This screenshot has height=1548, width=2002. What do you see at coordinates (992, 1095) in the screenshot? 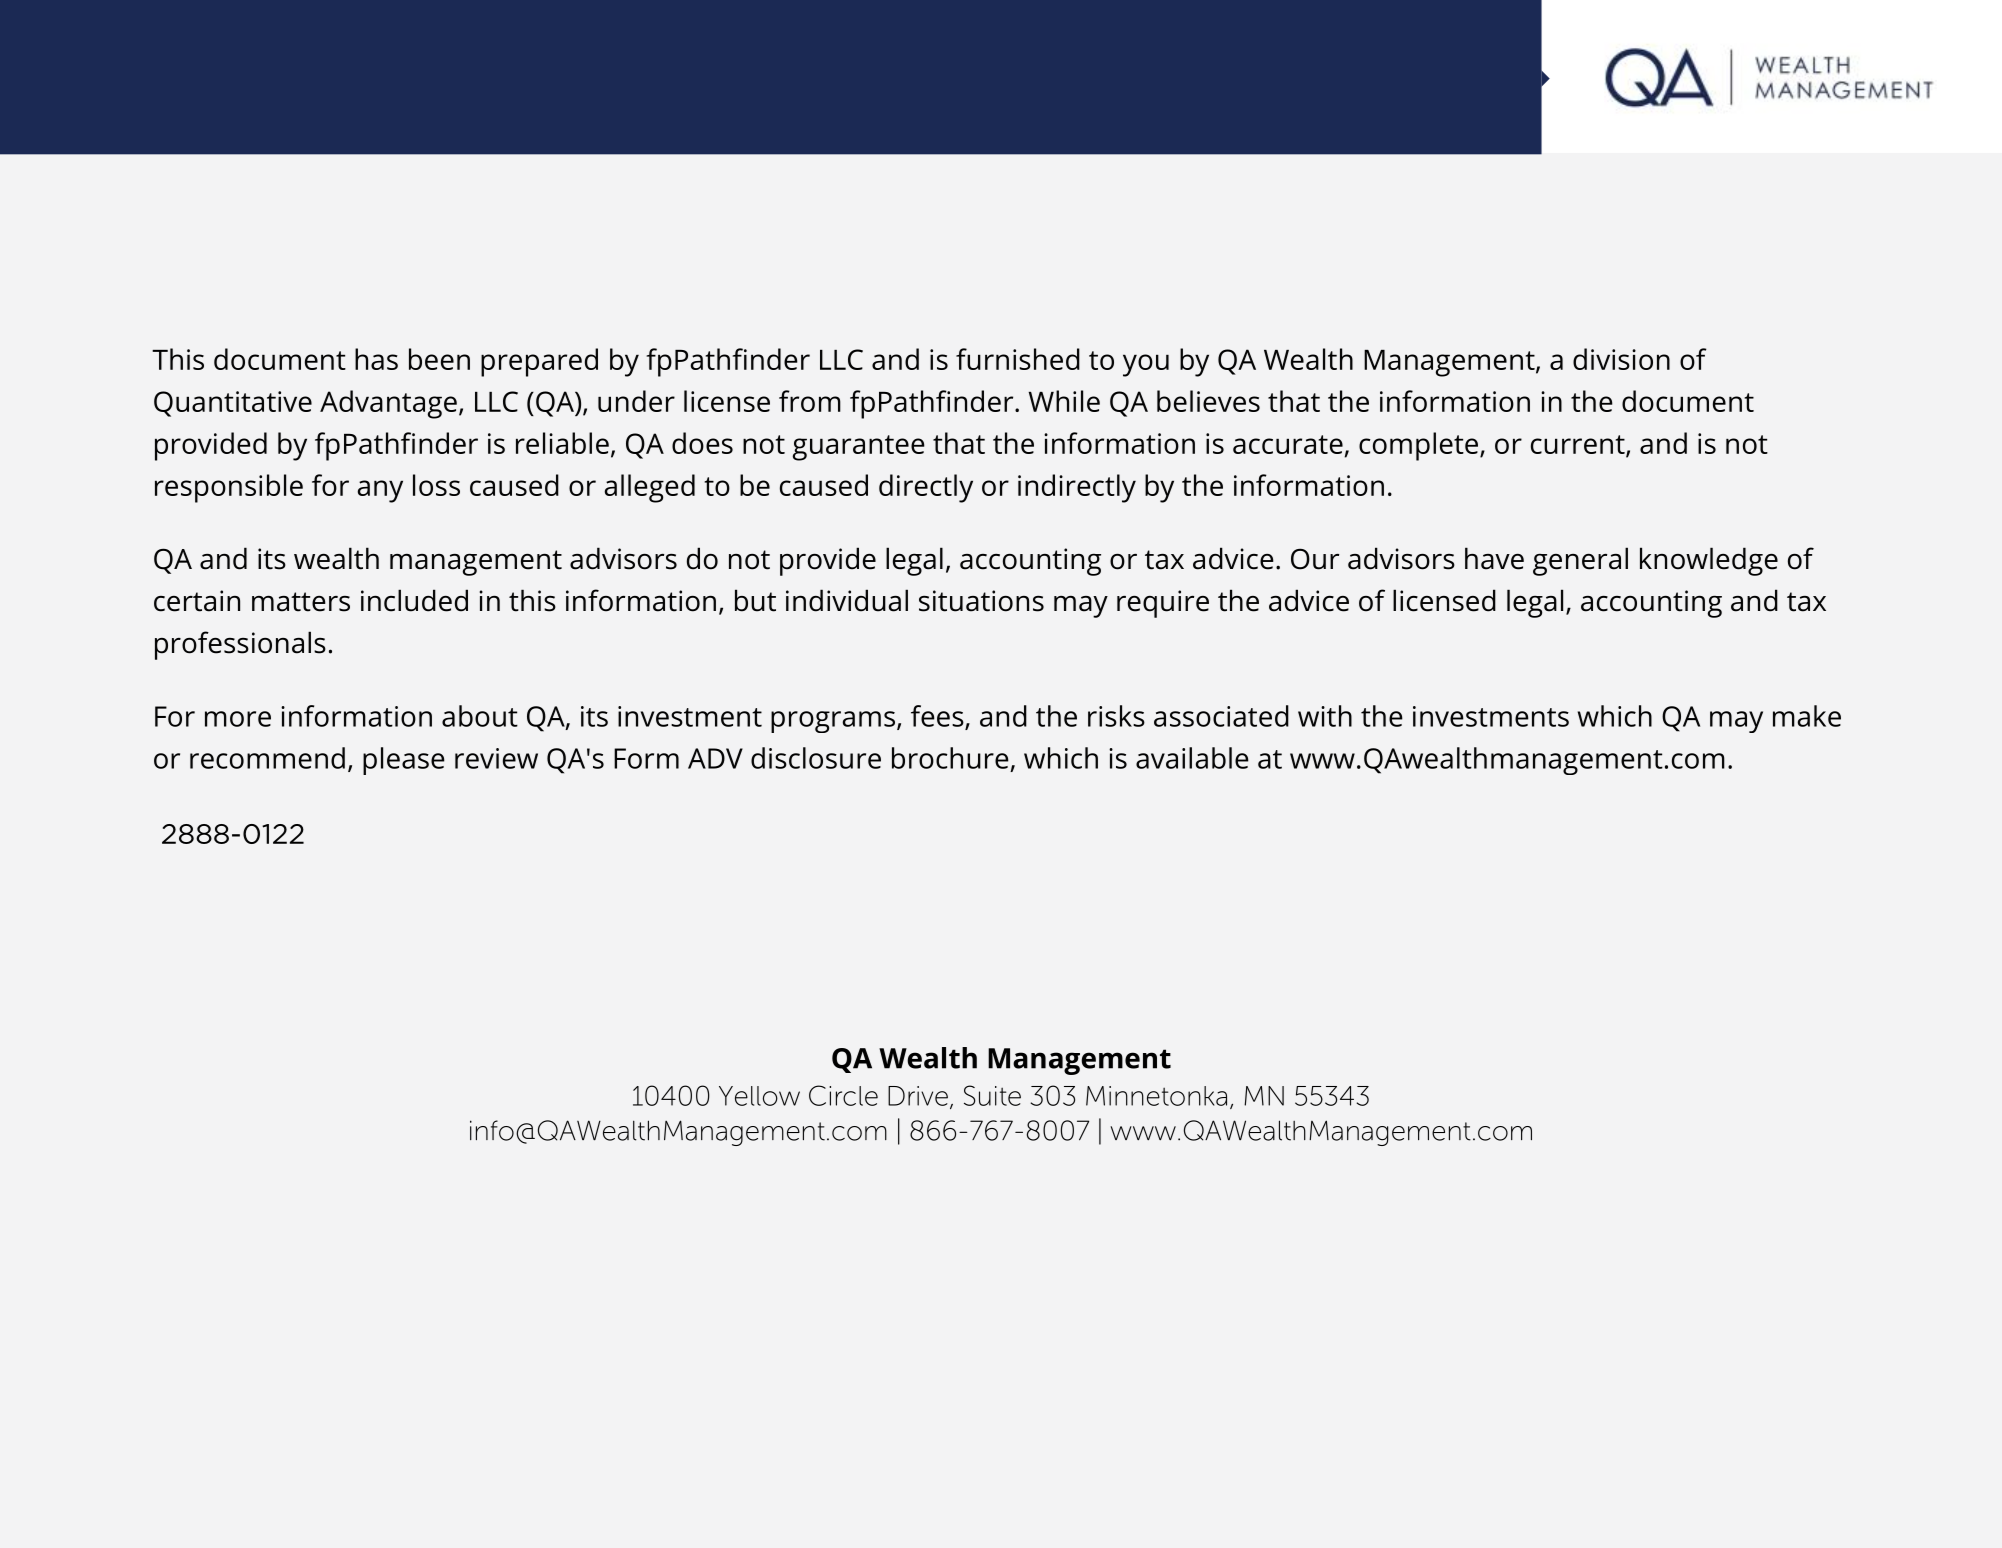
I see `Suite` at bounding box center [992, 1095].
